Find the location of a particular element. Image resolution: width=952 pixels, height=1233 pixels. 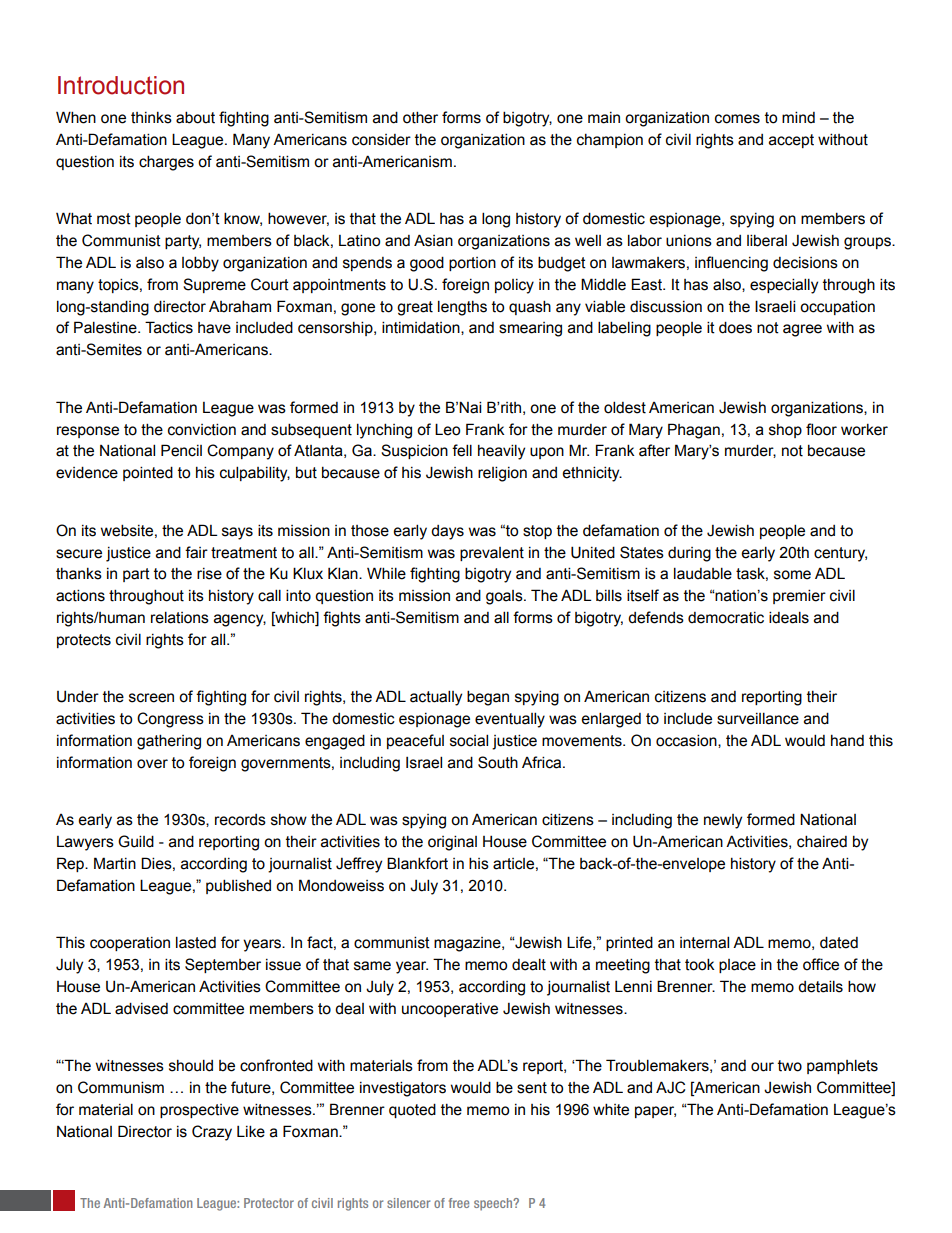

fell is located at coordinates (462, 450).
